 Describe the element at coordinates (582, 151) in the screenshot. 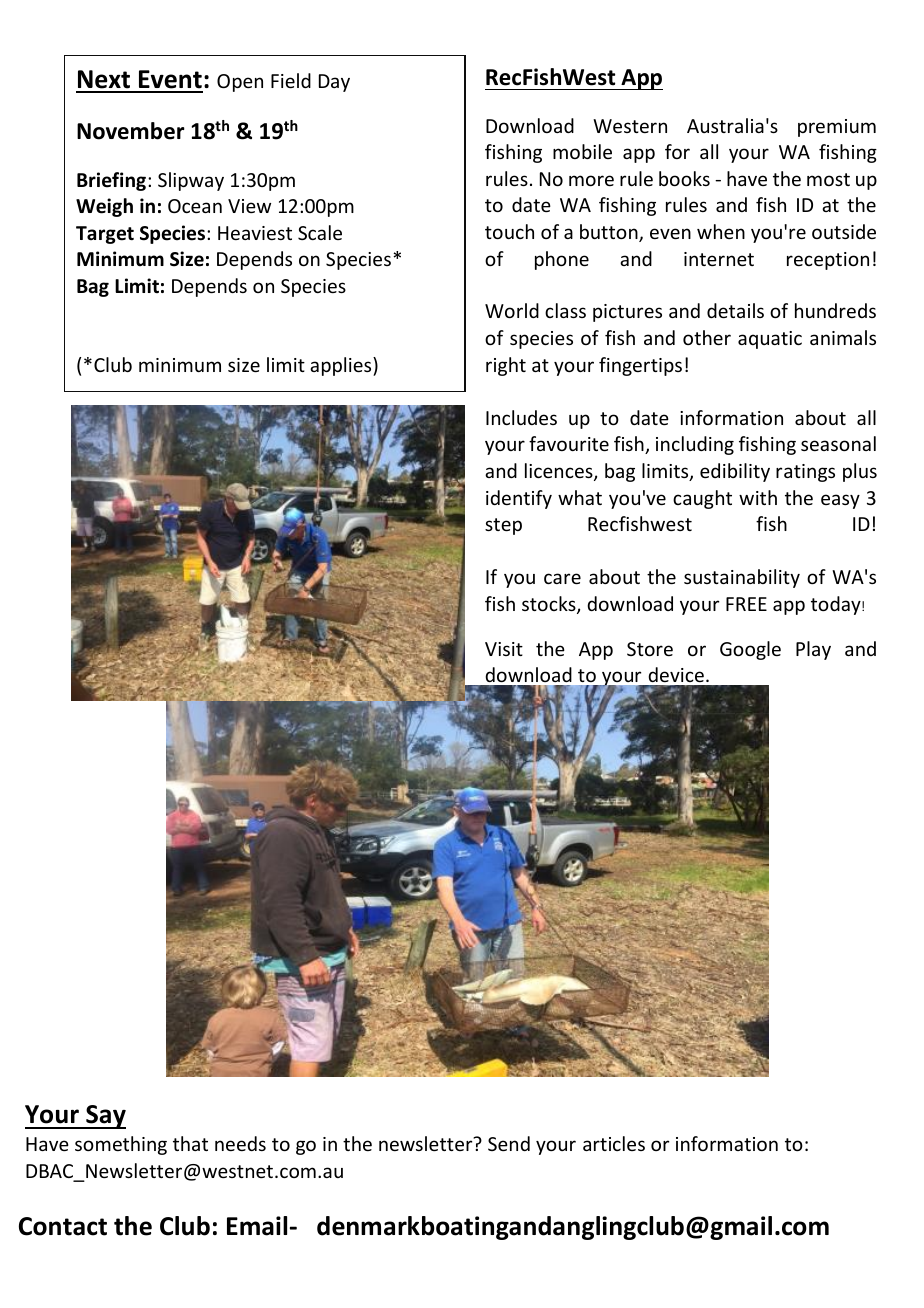

I see `mobile` at that location.
